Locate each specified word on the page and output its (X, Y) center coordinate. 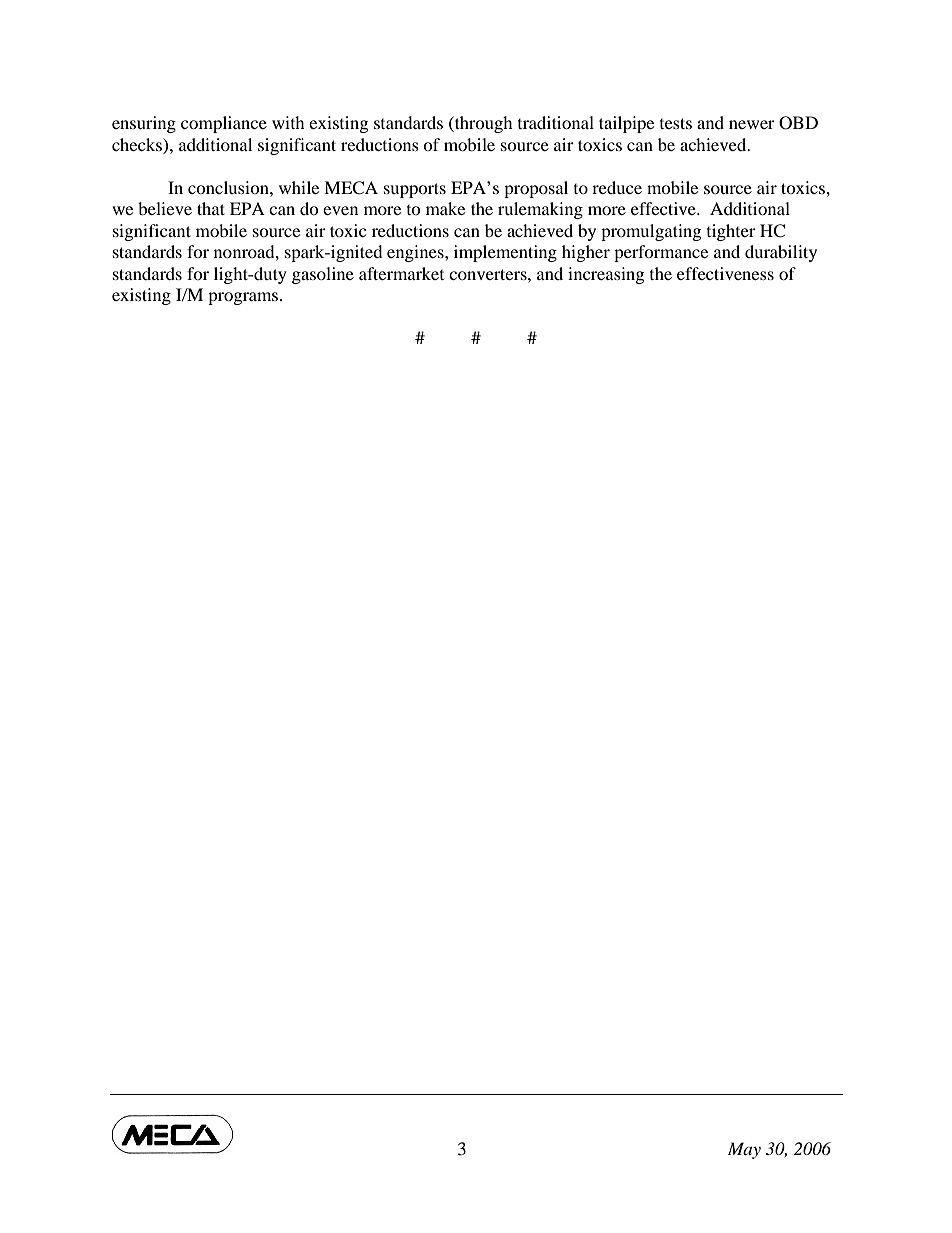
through (483, 124)
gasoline (323, 275)
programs (244, 298)
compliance (224, 124)
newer (752, 124)
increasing (606, 275)
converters (489, 274)
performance (661, 253)
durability (781, 253)
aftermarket (401, 273)
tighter (731, 232)
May (744, 1150)
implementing (505, 253)
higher (586, 253)
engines (416, 253)
